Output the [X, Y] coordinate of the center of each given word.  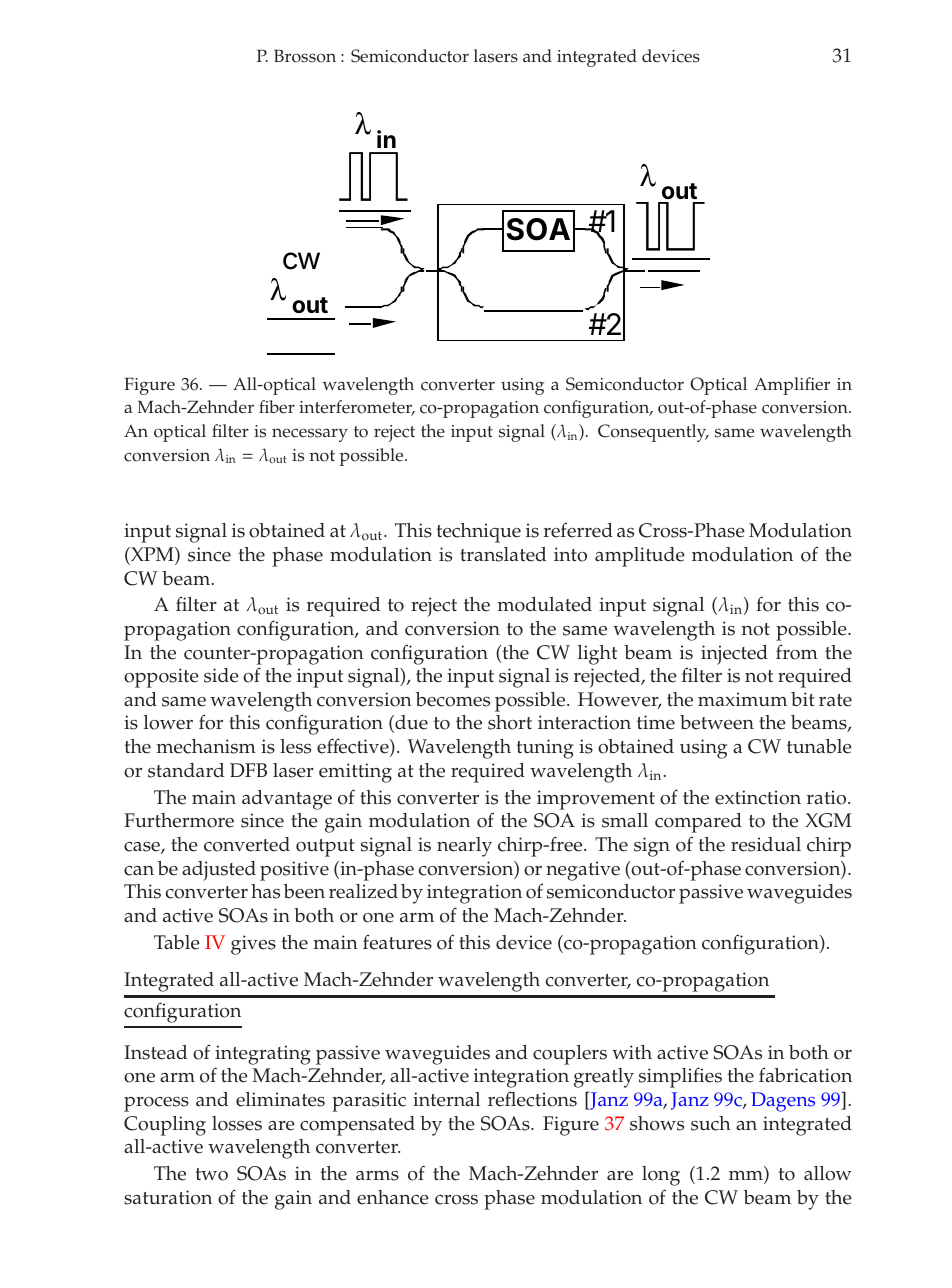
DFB [248, 770]
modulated [544, 604]
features [397, 942]
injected [734, 655]
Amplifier [792, 386]
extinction [758, 797]
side [221, 675]
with [632, 1052]
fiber [277, 407]
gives [253, 945]
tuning [545, 749]
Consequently [653, 433]
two [211, 1174]
